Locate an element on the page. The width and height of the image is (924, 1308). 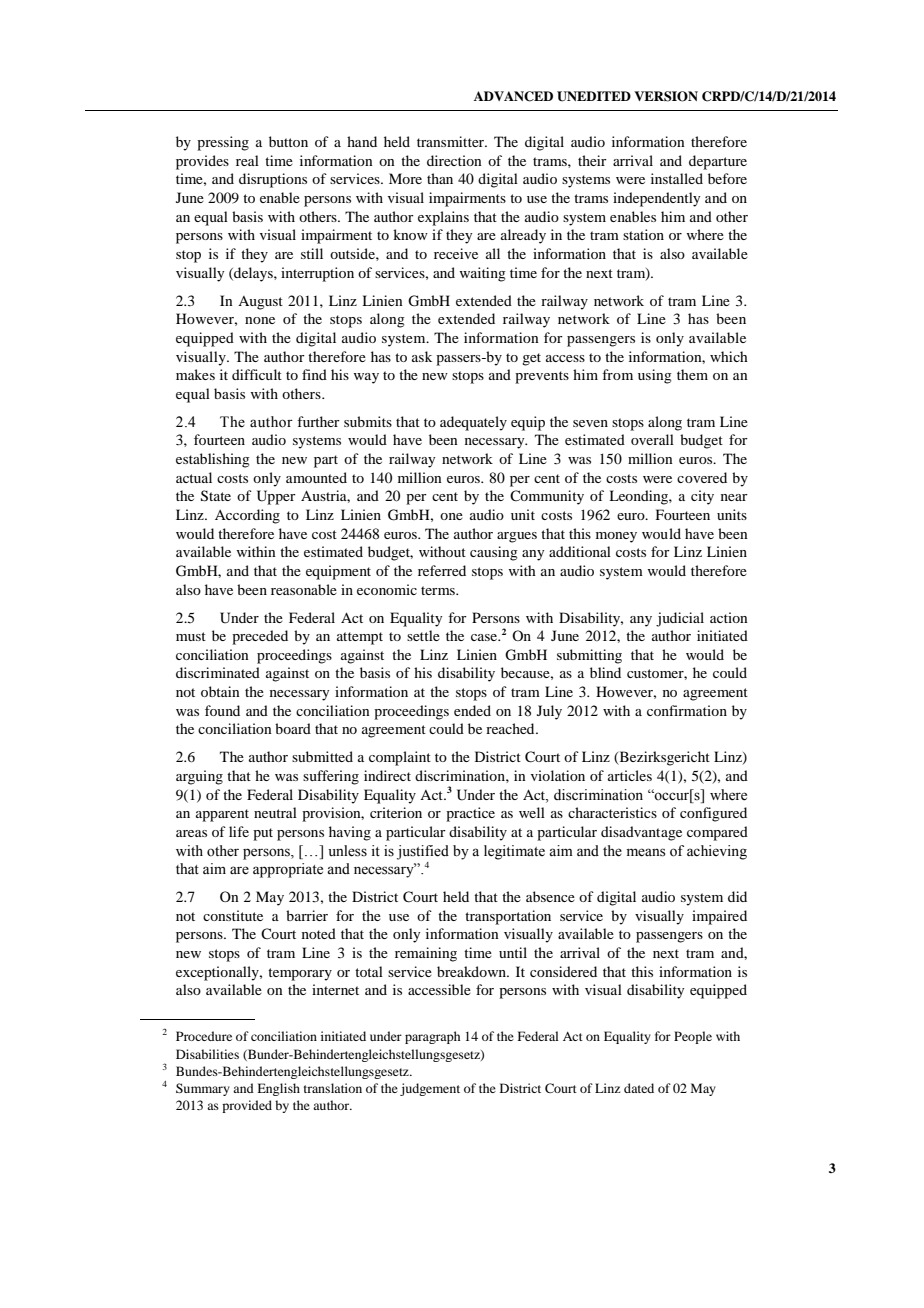
English is located at coordinates (278, 1089).
